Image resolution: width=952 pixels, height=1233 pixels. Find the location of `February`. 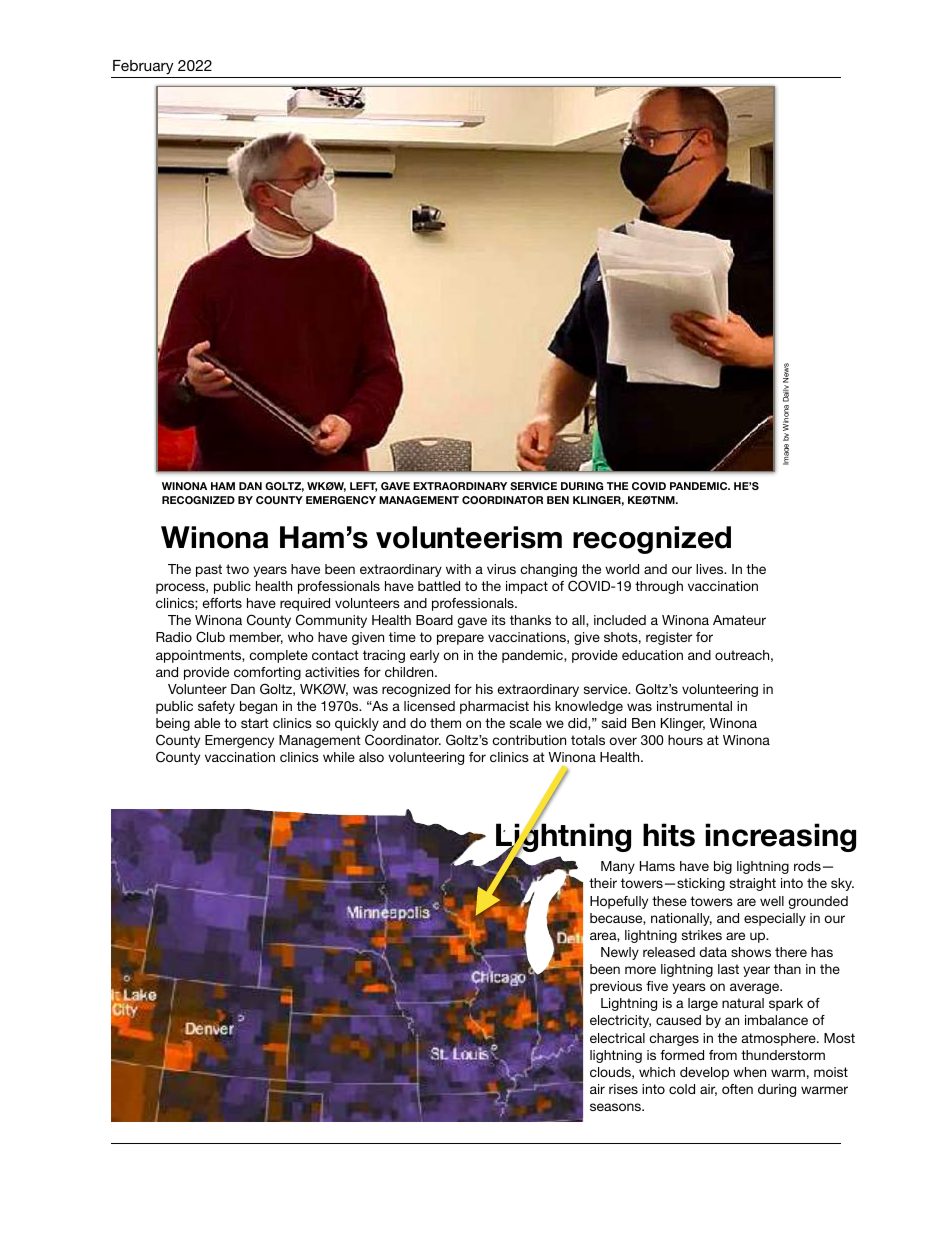

February is located at coordinates (143, 67).
